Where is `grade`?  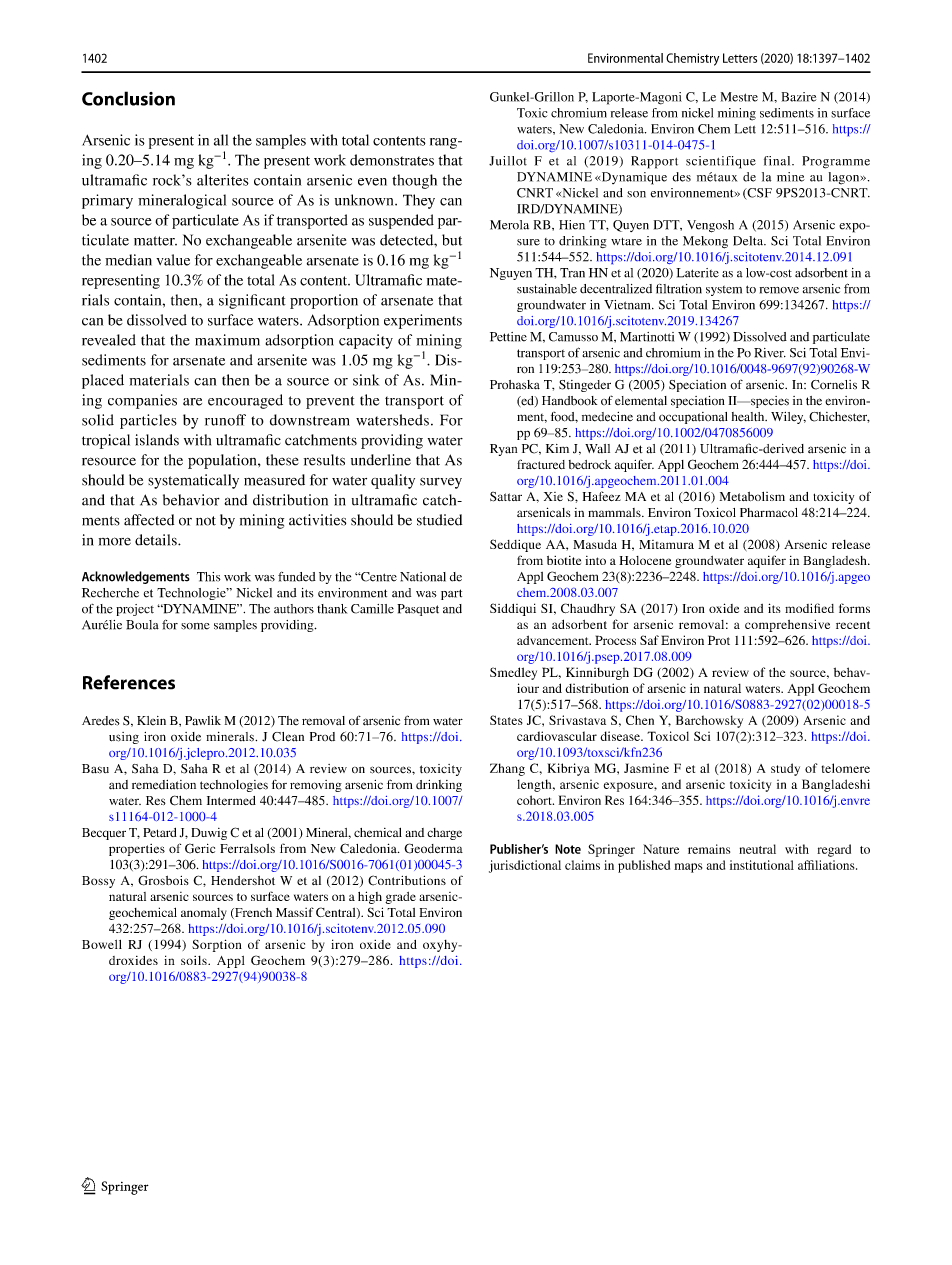 grade is located at coordinates (400, 898).
